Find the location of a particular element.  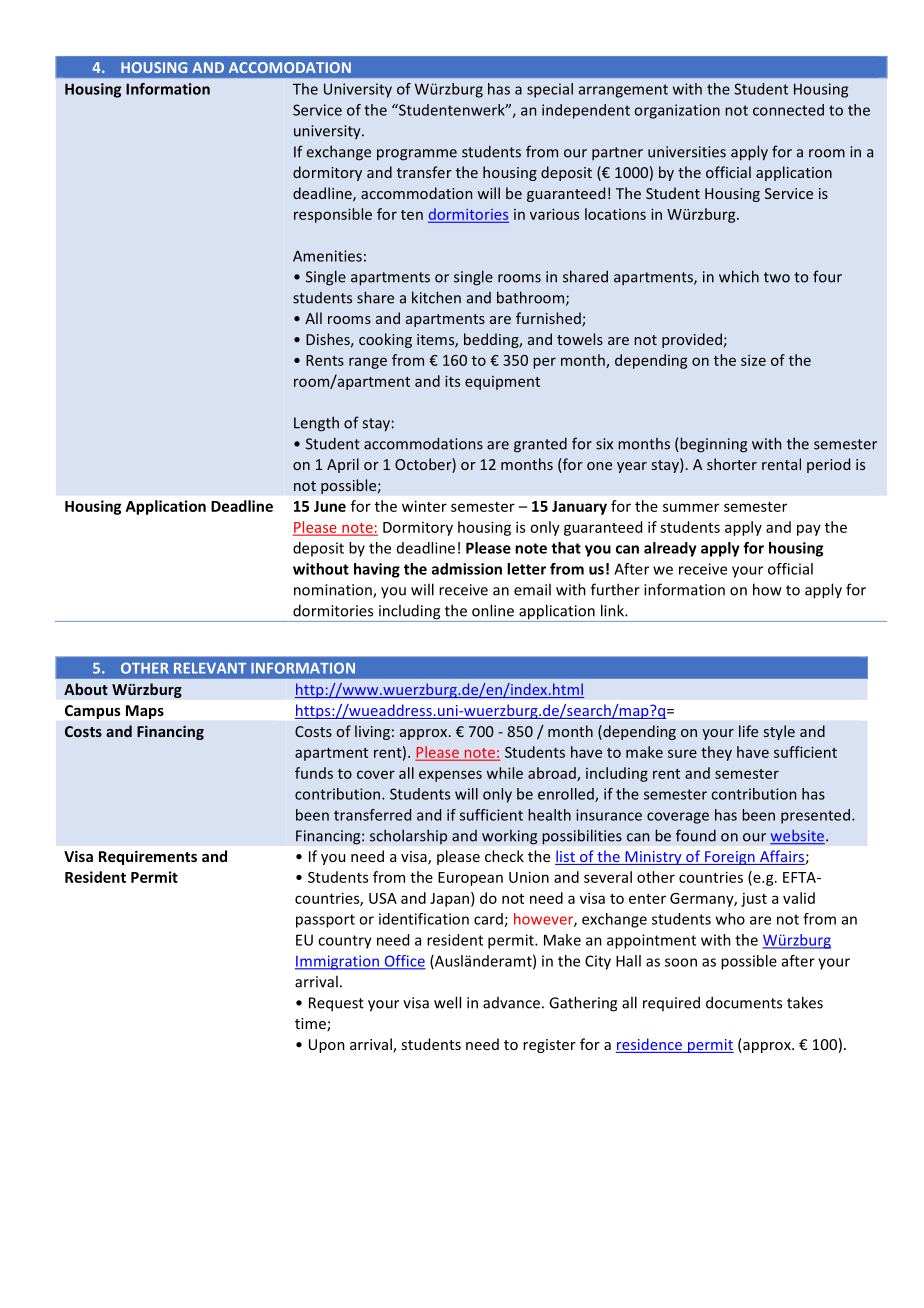

Requirements is located at coordinates (148, 857).
